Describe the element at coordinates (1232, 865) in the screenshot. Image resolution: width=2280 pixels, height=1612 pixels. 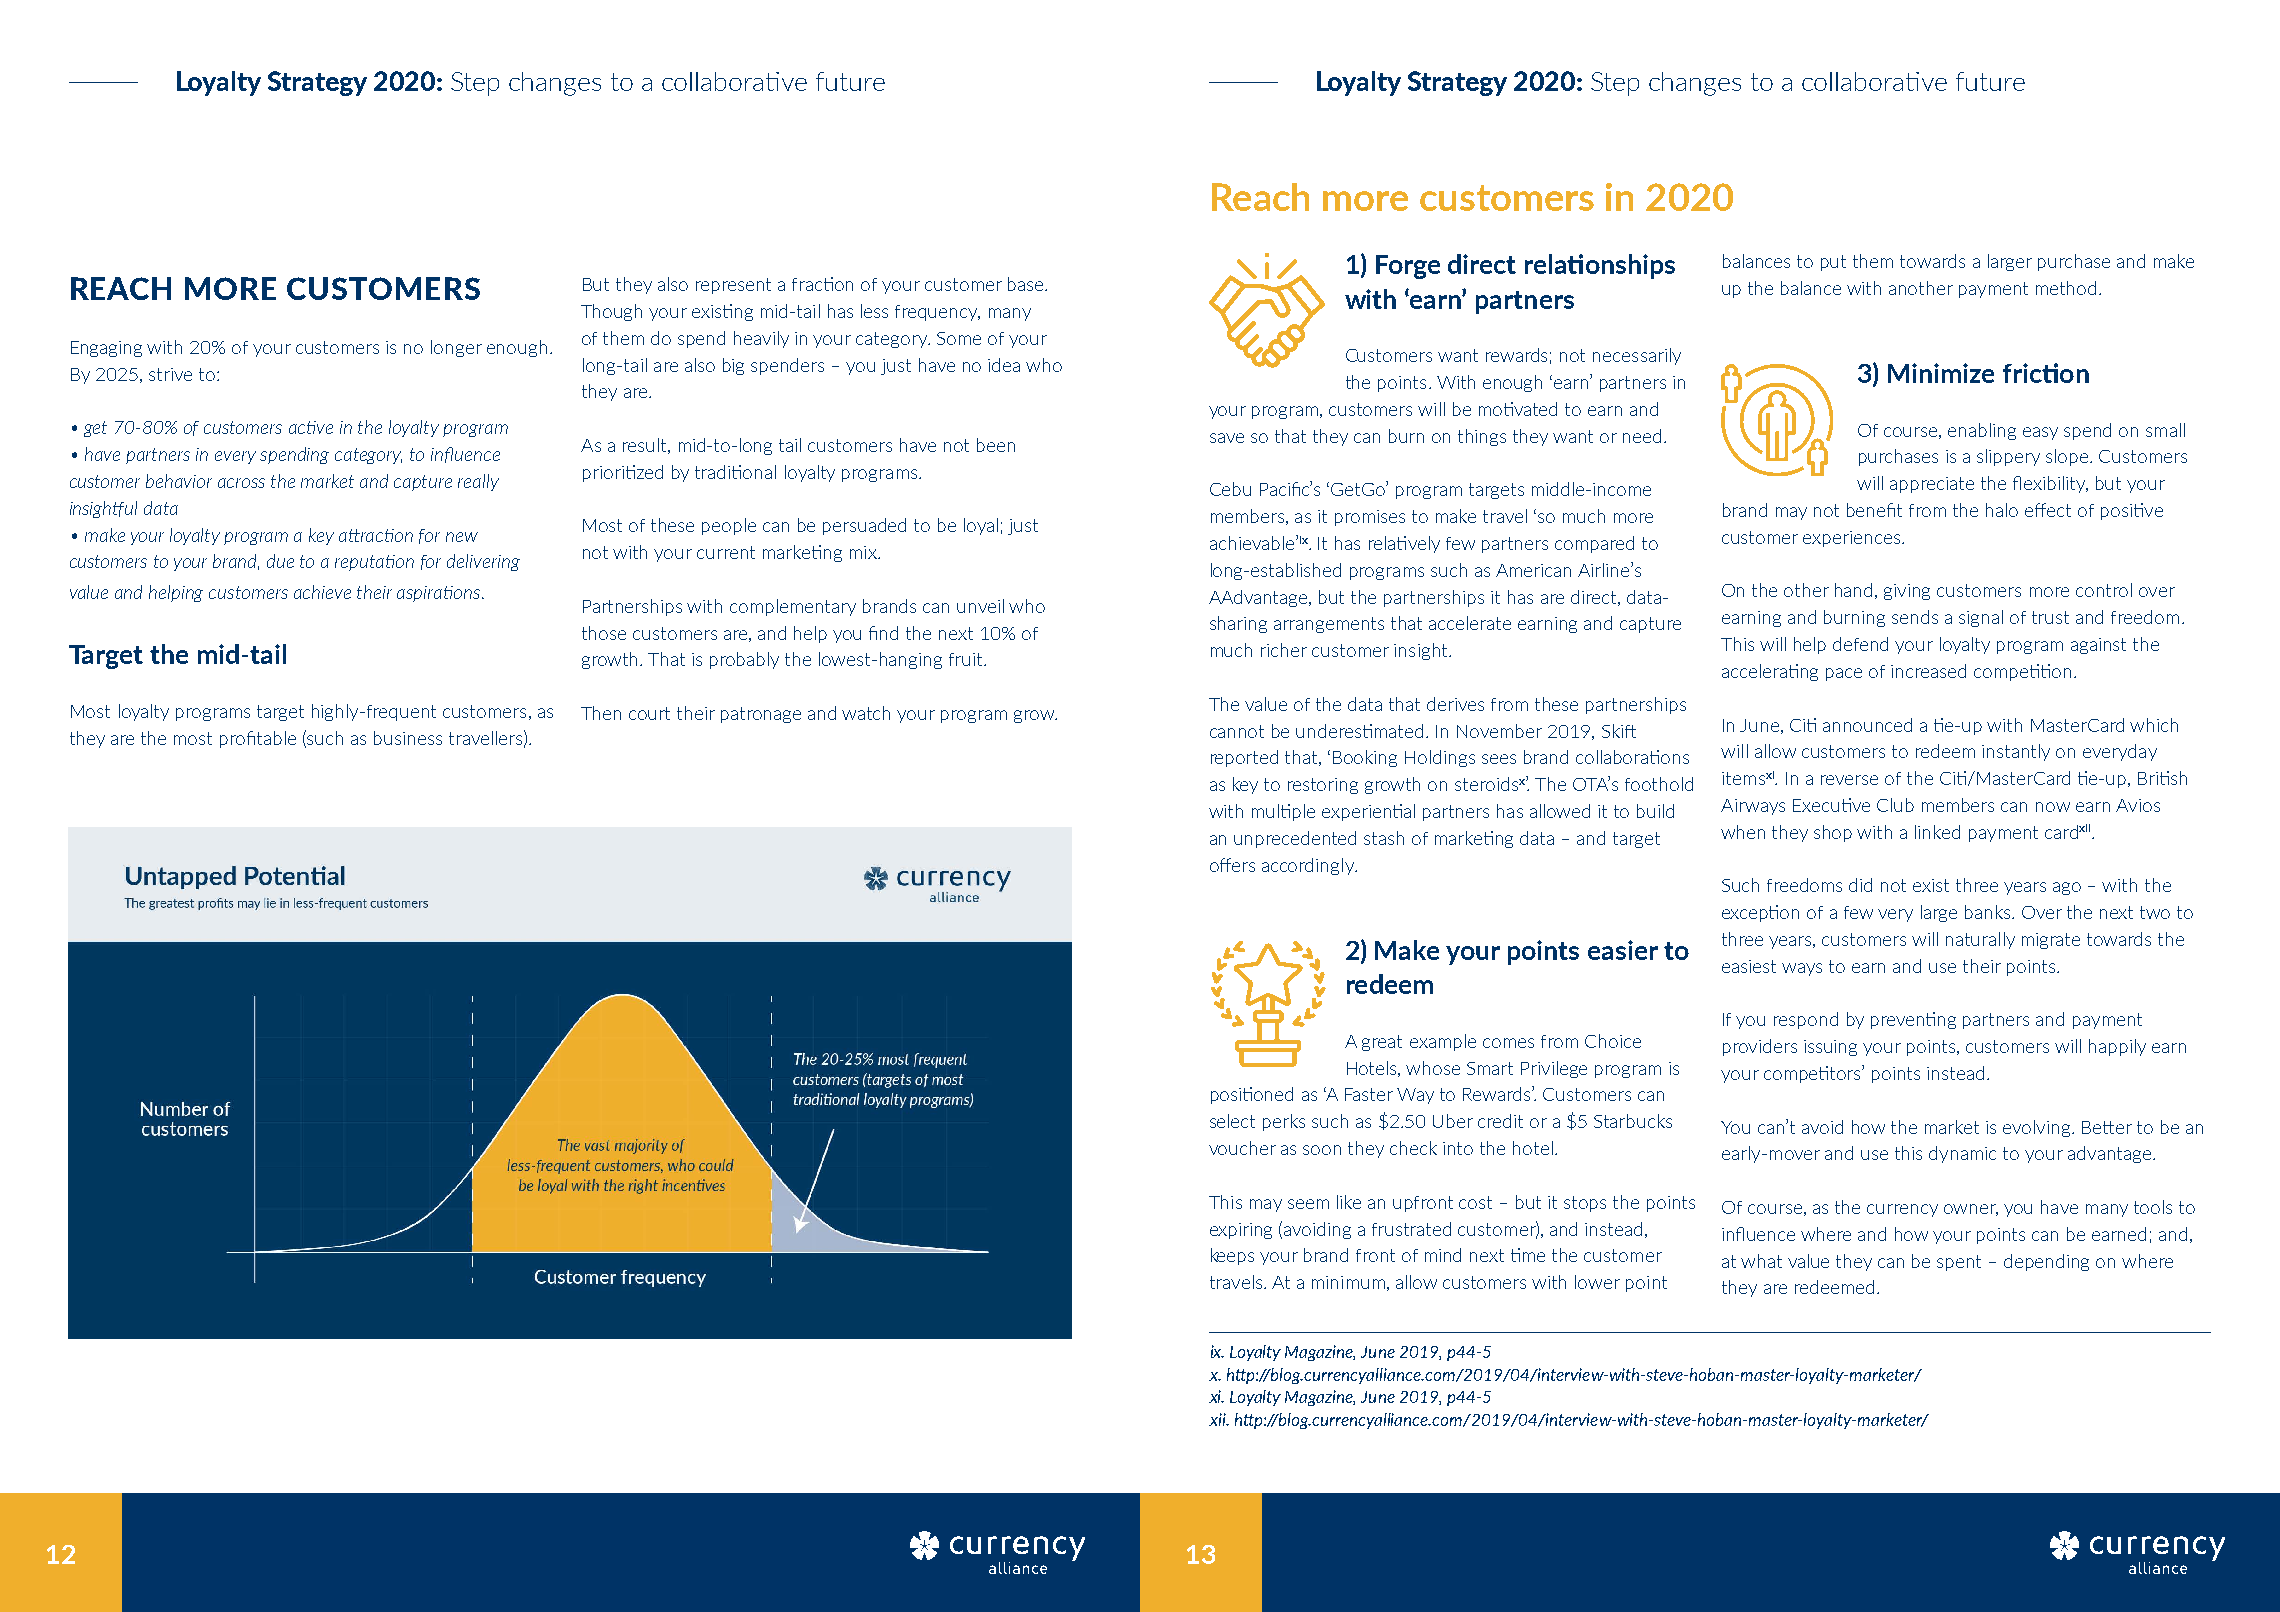
I see `offers` at that location.
